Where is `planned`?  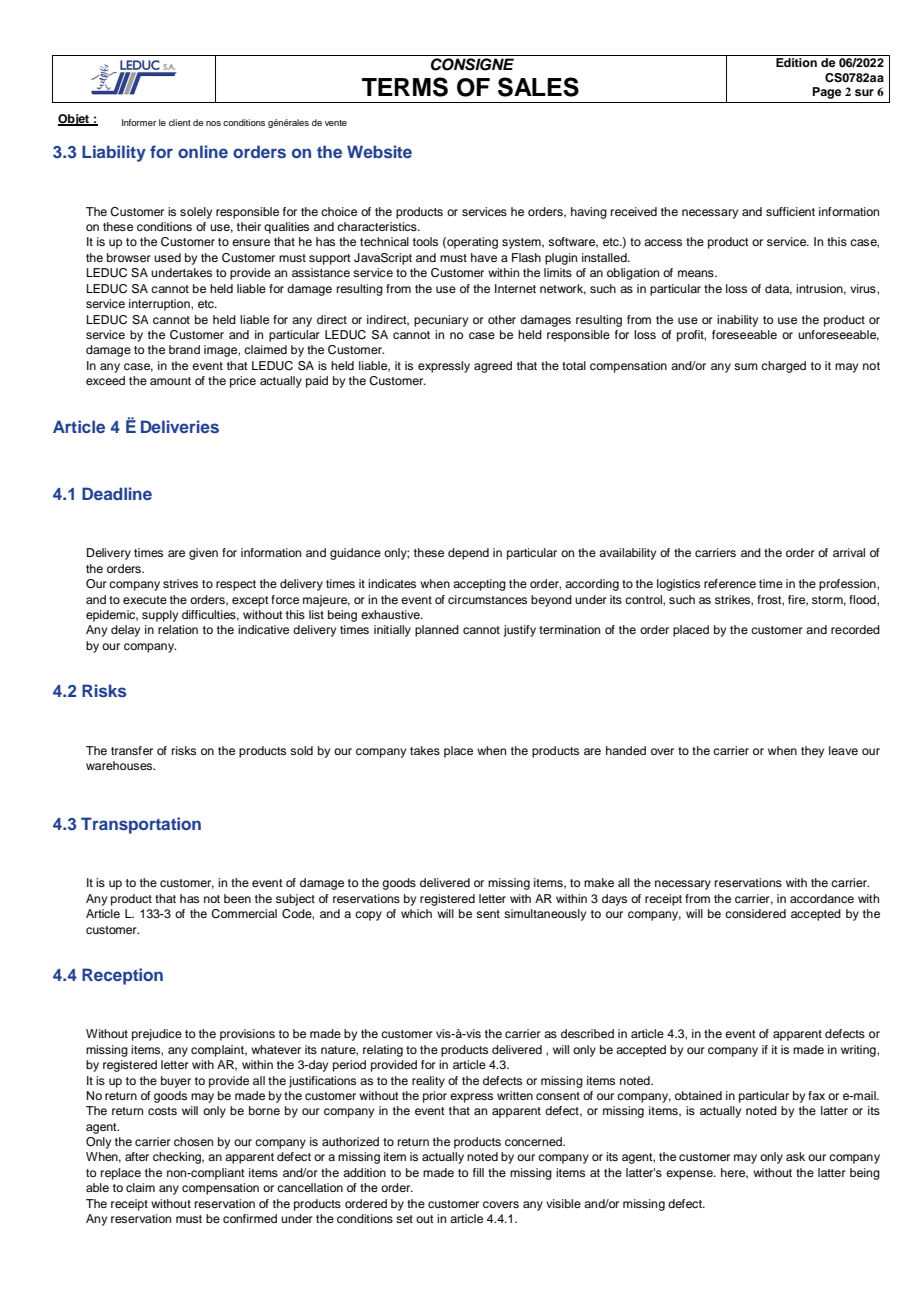
planned is located at coordinates (437, 631).
